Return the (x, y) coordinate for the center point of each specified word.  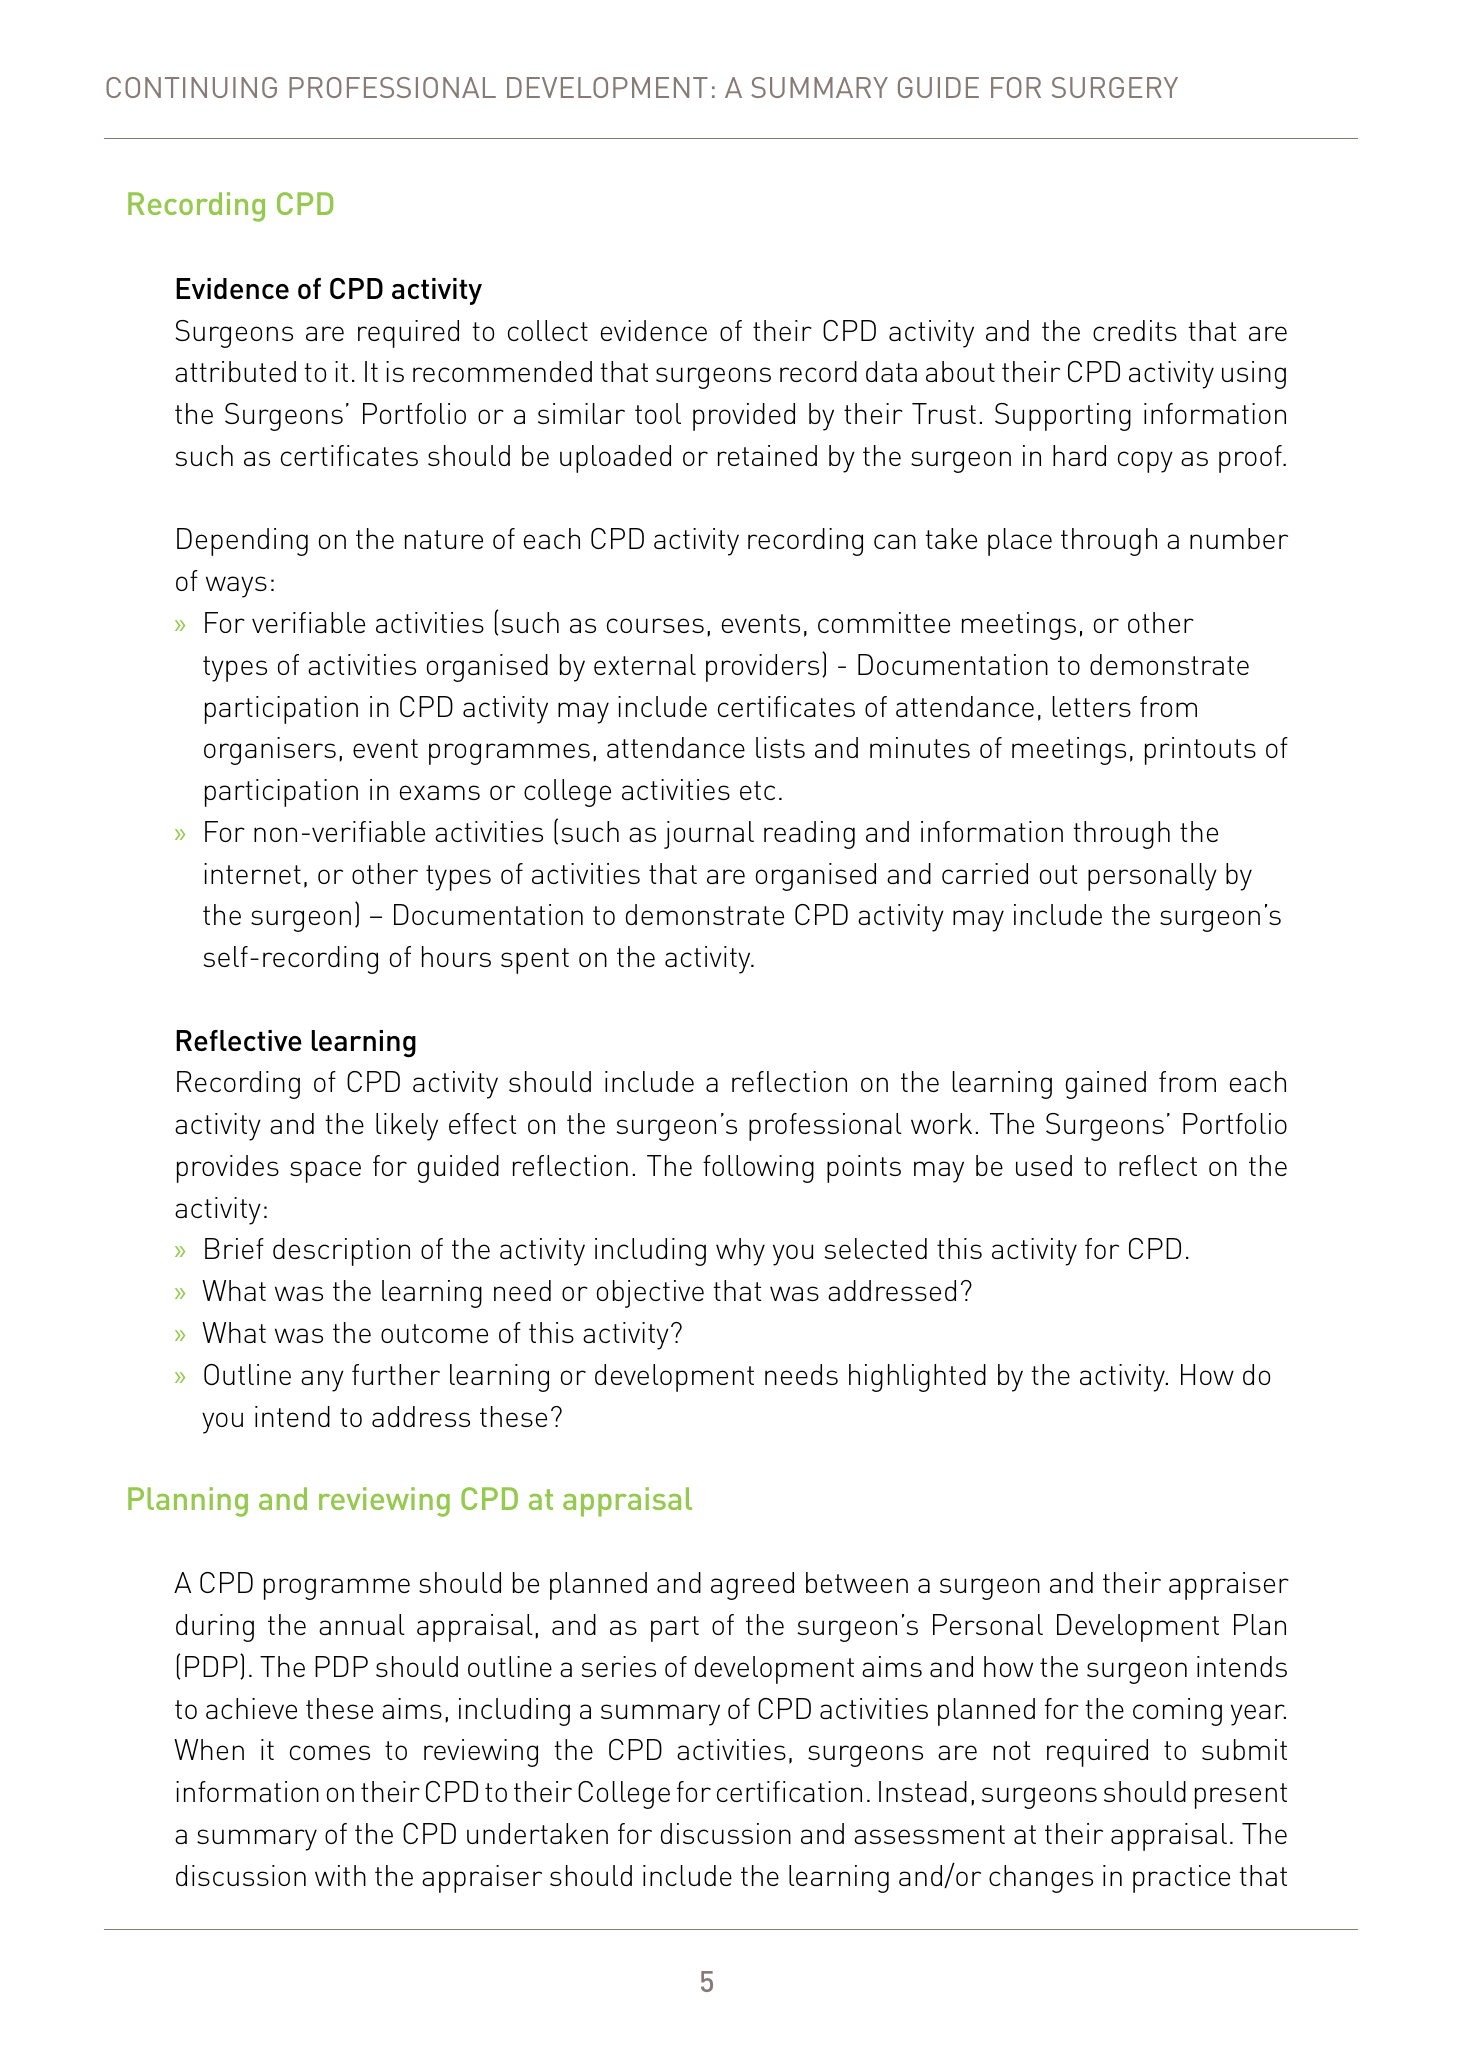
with (340, 1875)
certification (789, 1791)
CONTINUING (191, 87)
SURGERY (1115, 87)
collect (548, 330)
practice (1181, 1879)
